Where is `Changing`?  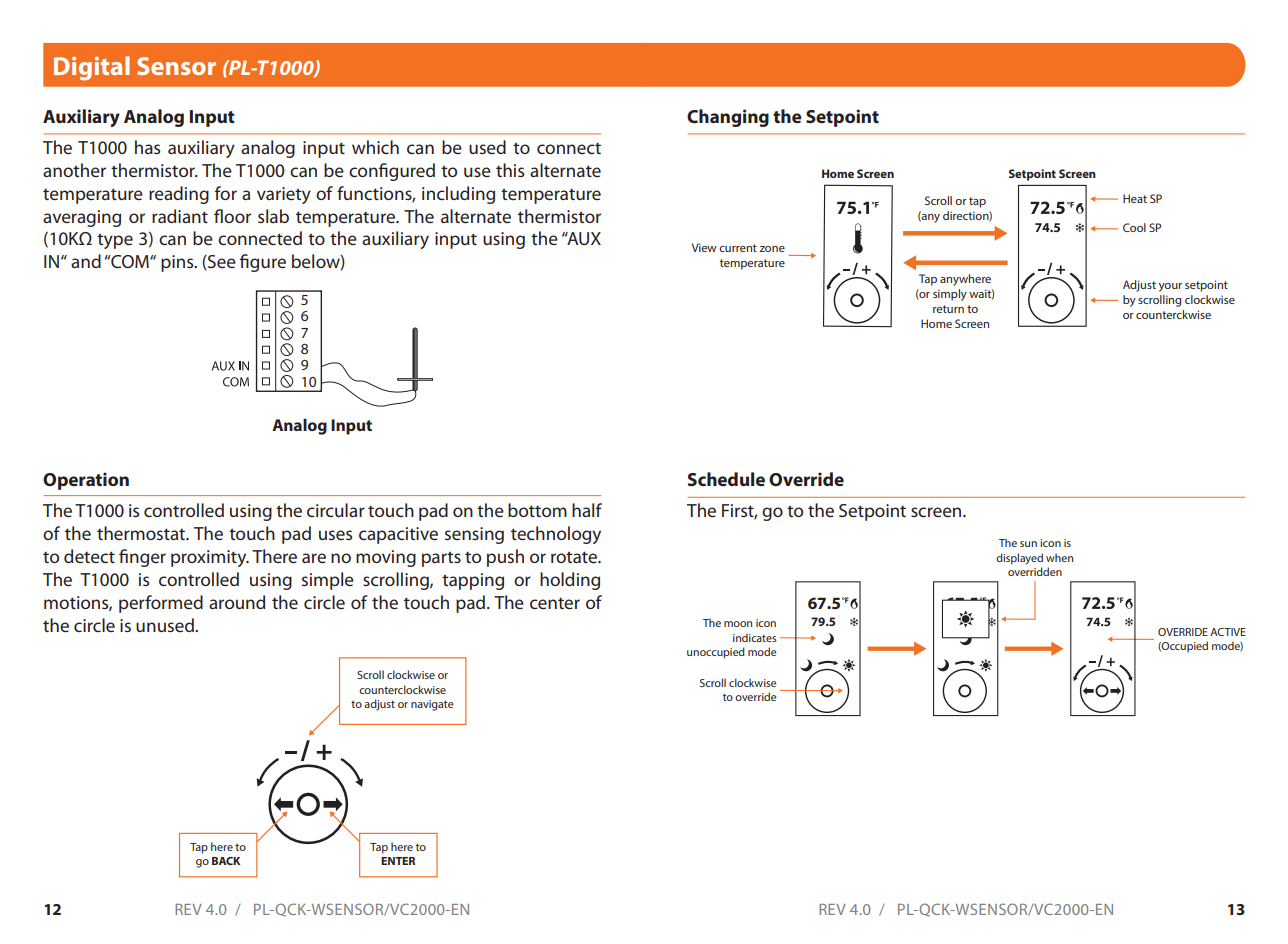 Changing is located at coordinates (728, 118).
